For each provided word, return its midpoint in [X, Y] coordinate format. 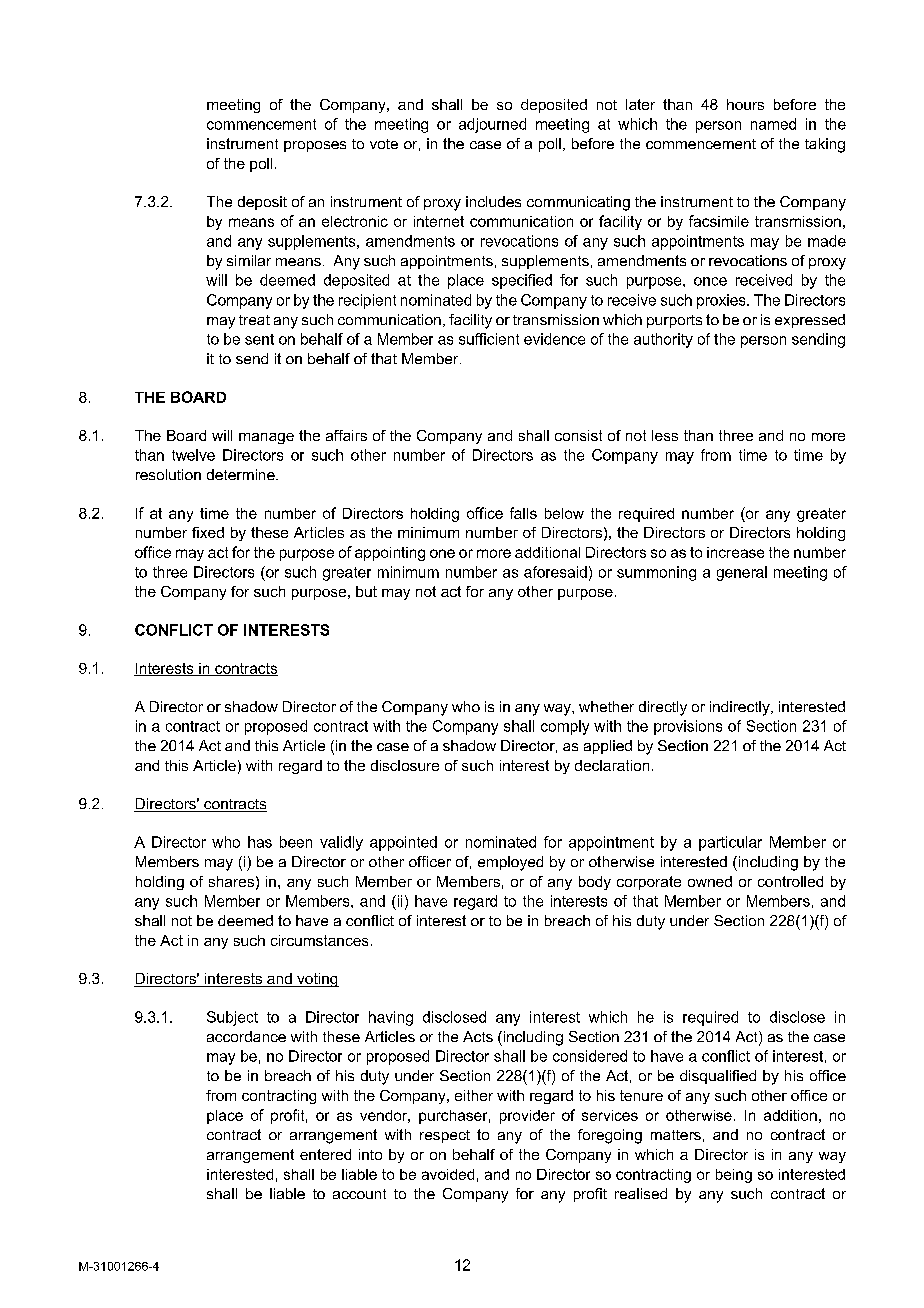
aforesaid [555, 572]
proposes [315, 146]
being [734, 1176]
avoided [448, 1174]
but [366, 591]
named [773, 124]
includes [493, 201]
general [742, 573]
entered [325, 1154]
